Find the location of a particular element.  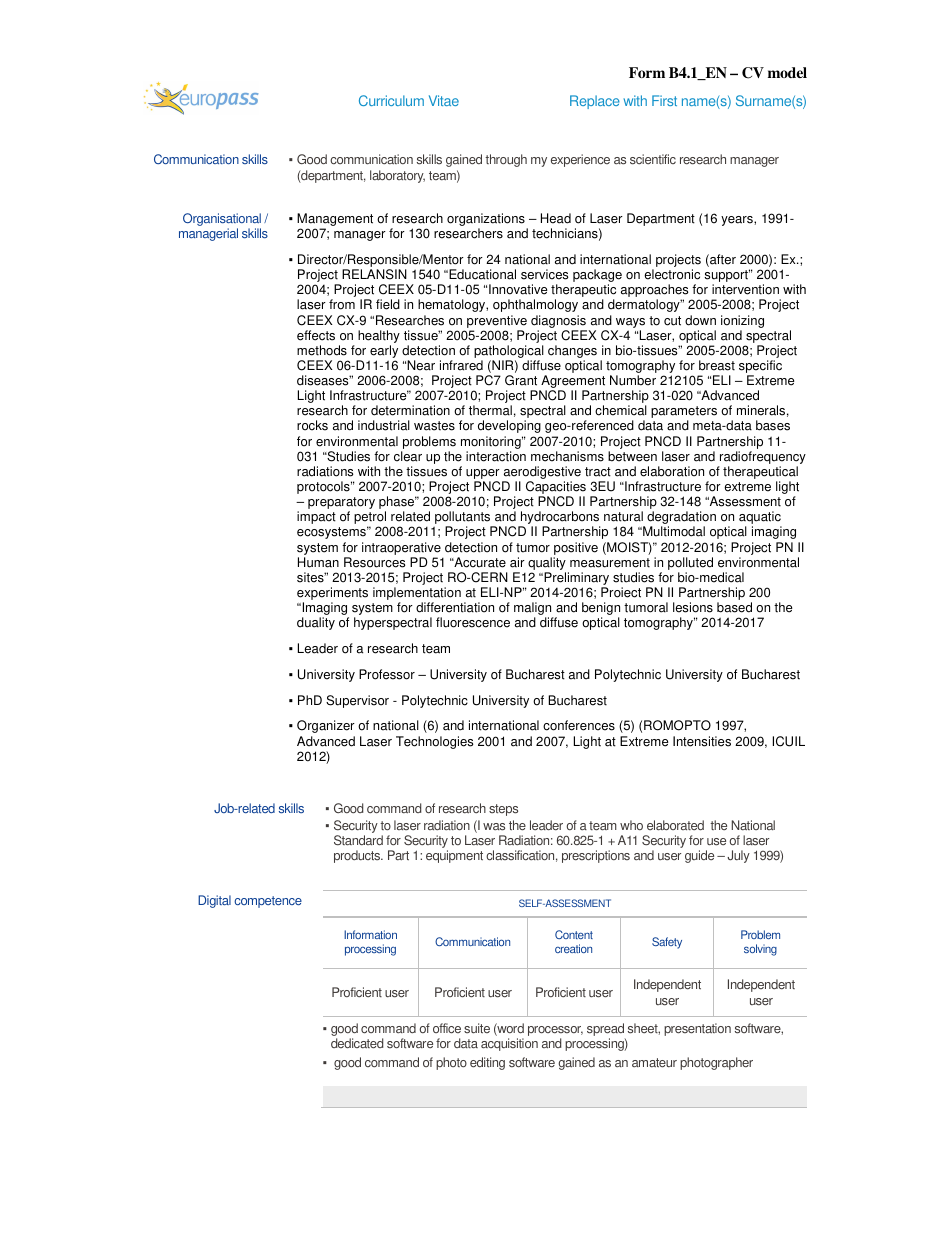

steps is located at coordinates (503, 810).
